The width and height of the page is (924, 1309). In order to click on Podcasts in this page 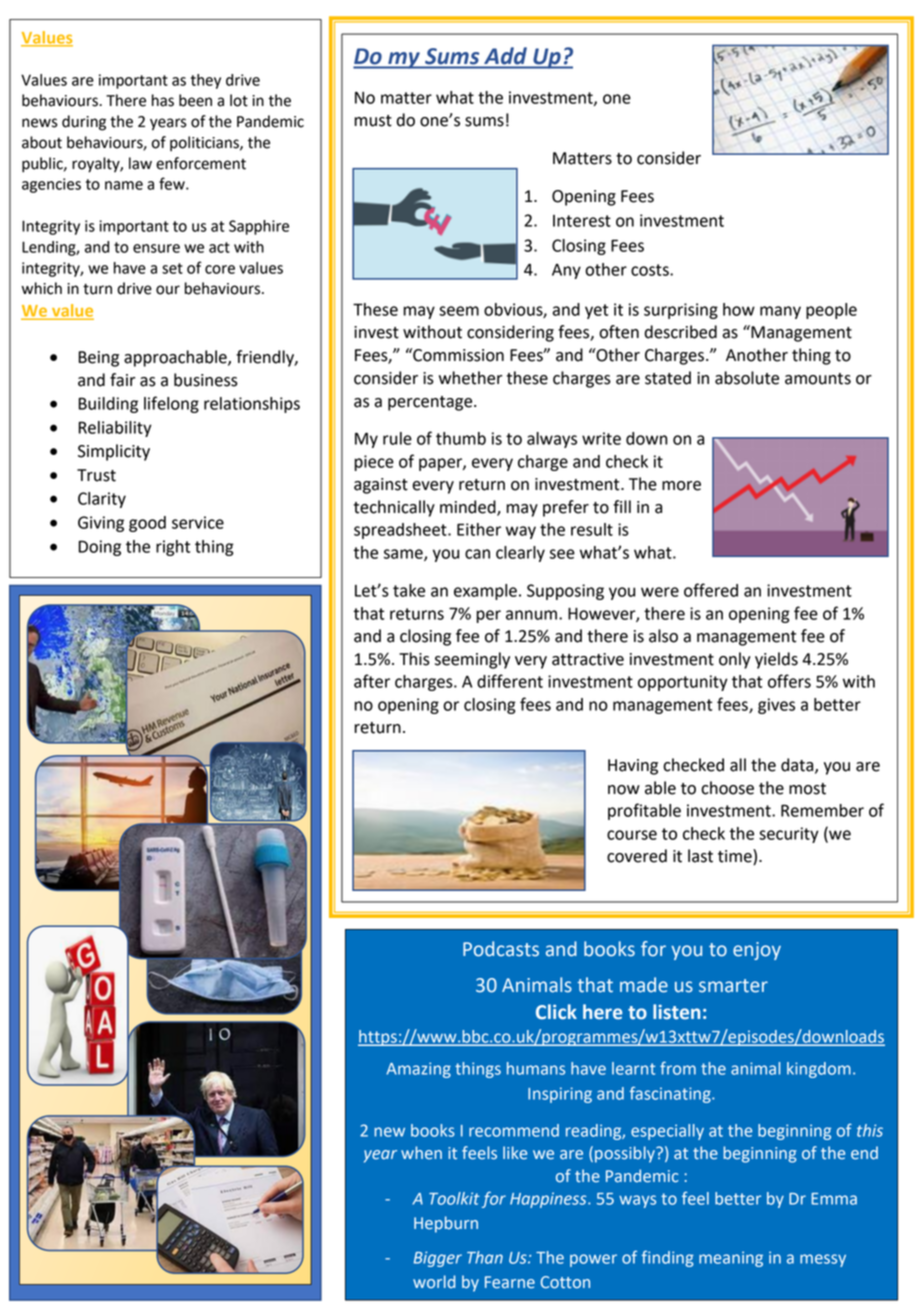, I will do `click(501, 949)`.
